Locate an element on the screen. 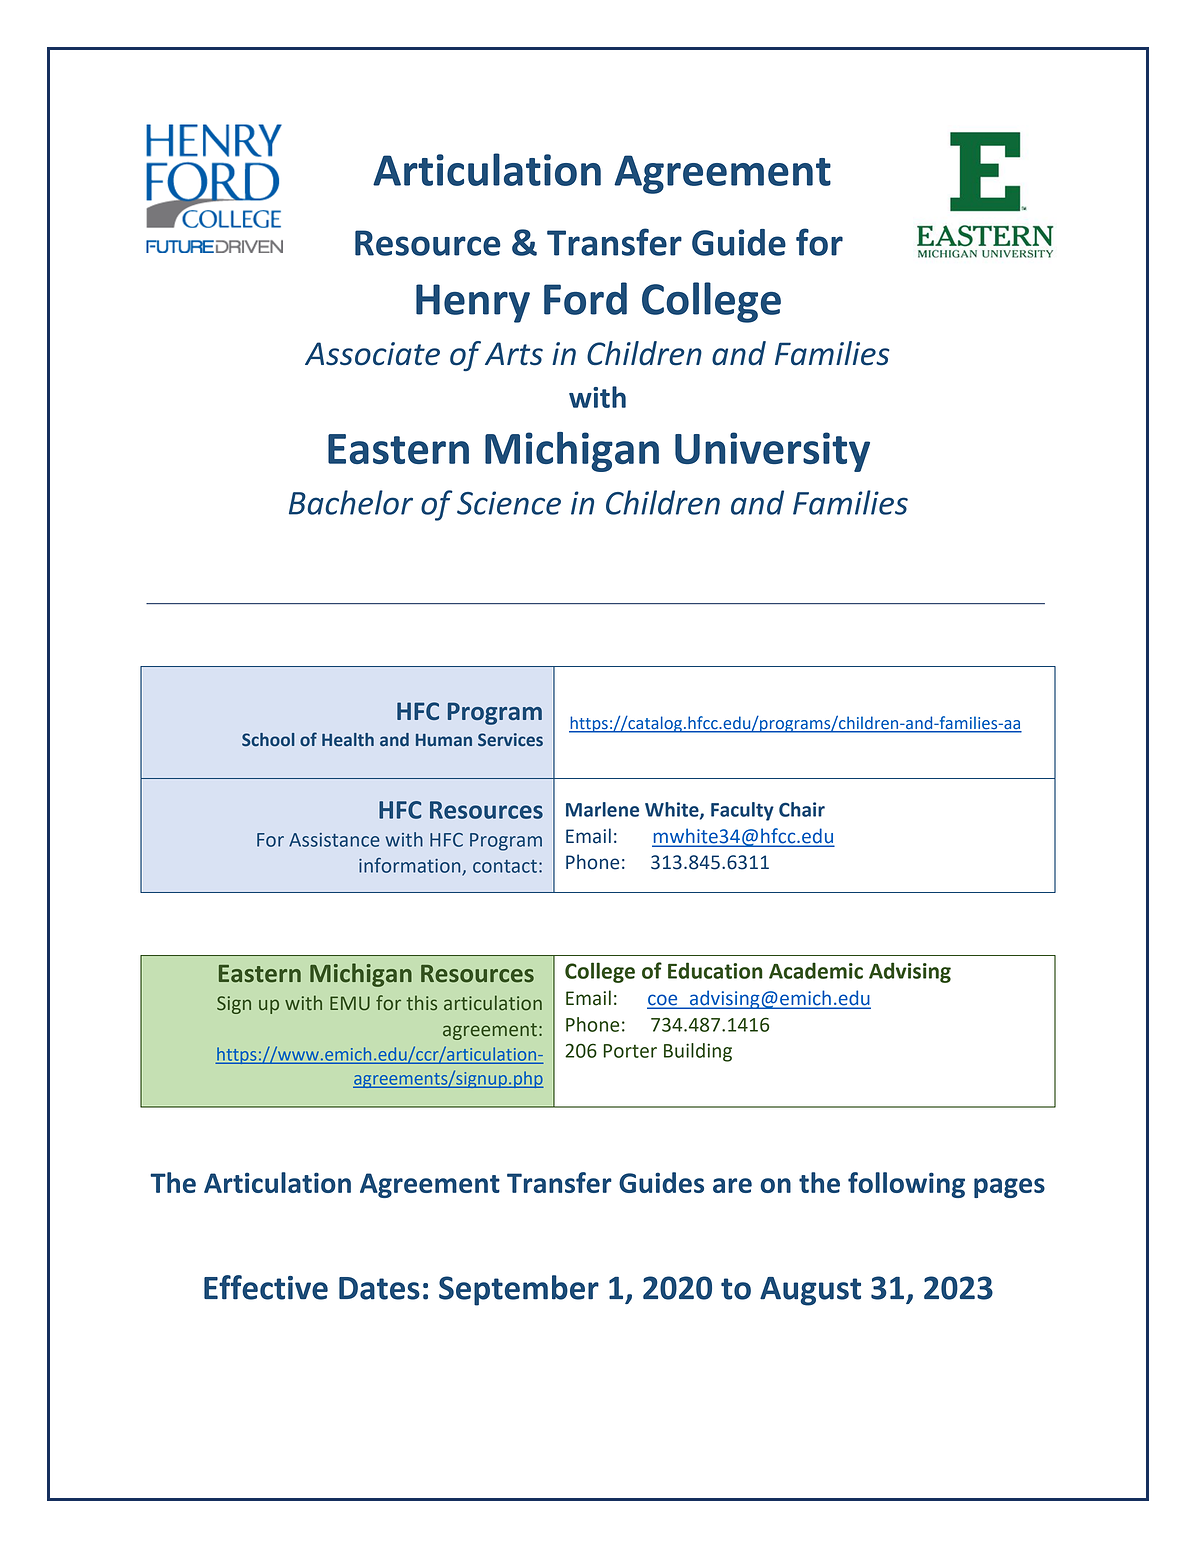 Image resolution: width=1196 pixels, height=1548 pixels. Dates is located at coordinates (379, 1288).
